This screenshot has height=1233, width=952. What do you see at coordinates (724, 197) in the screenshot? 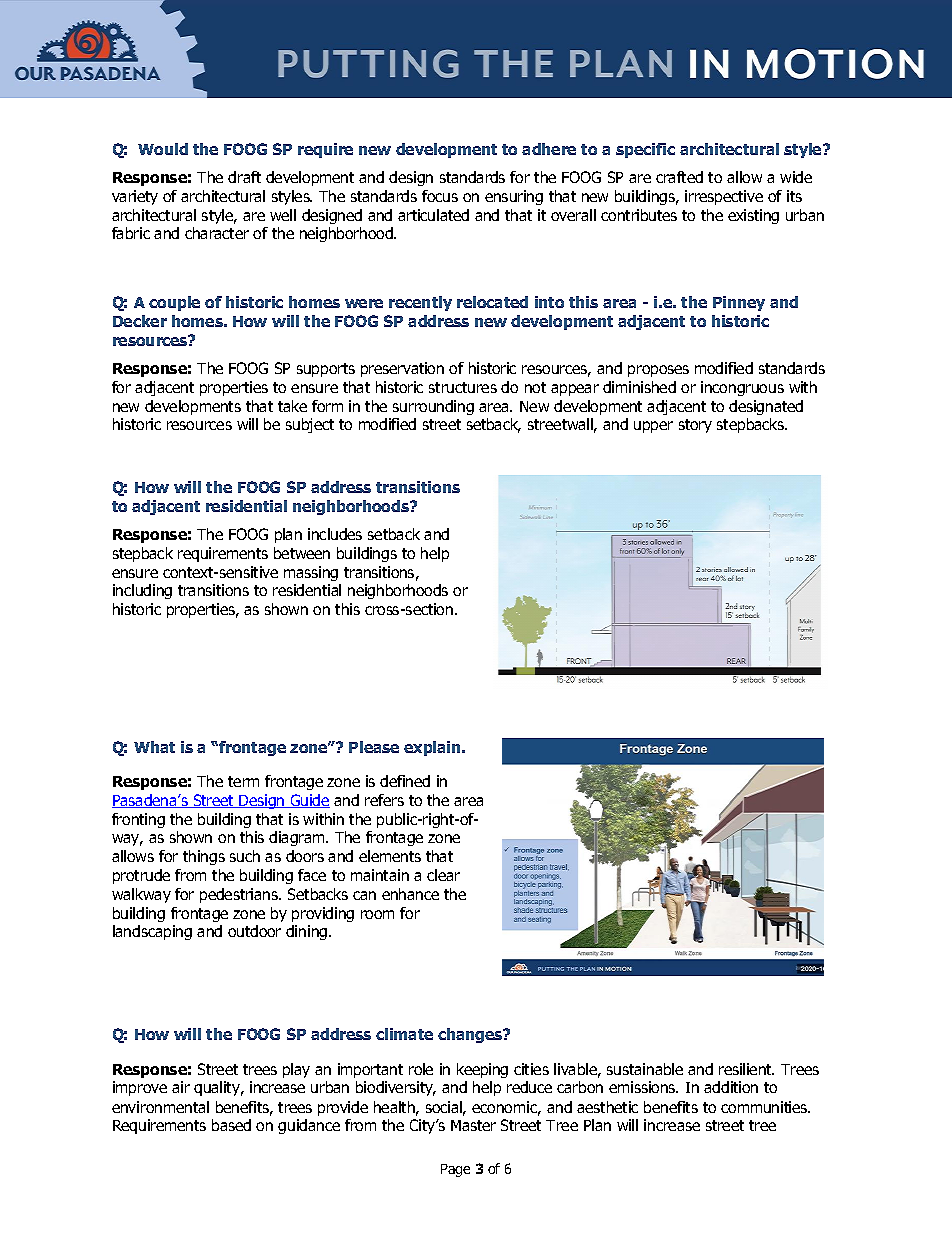
I see `irrespective` at bounding box center [724, 197].
